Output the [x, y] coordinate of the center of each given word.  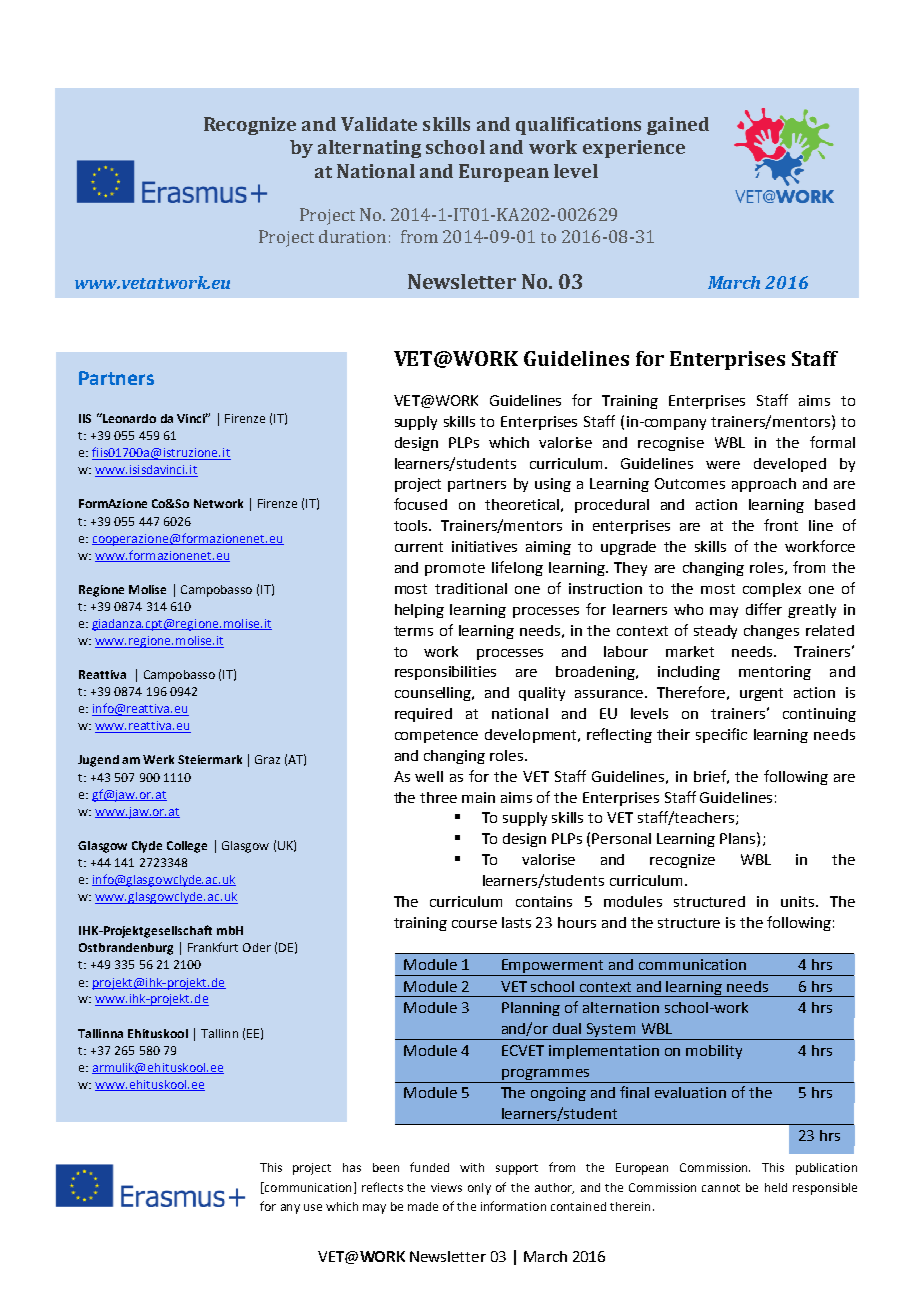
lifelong [517, 568]
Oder [257, 947]
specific [721, 735]
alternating [369, 149]
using [553, 485]
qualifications [578, 126]
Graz [267, 759]
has [352, 1167]
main [478, 797]
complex [772, 590]
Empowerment [553, 967]
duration [352, 236]
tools [412, 525]
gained [678, 126]
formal [832, 442]
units [799, 901]
